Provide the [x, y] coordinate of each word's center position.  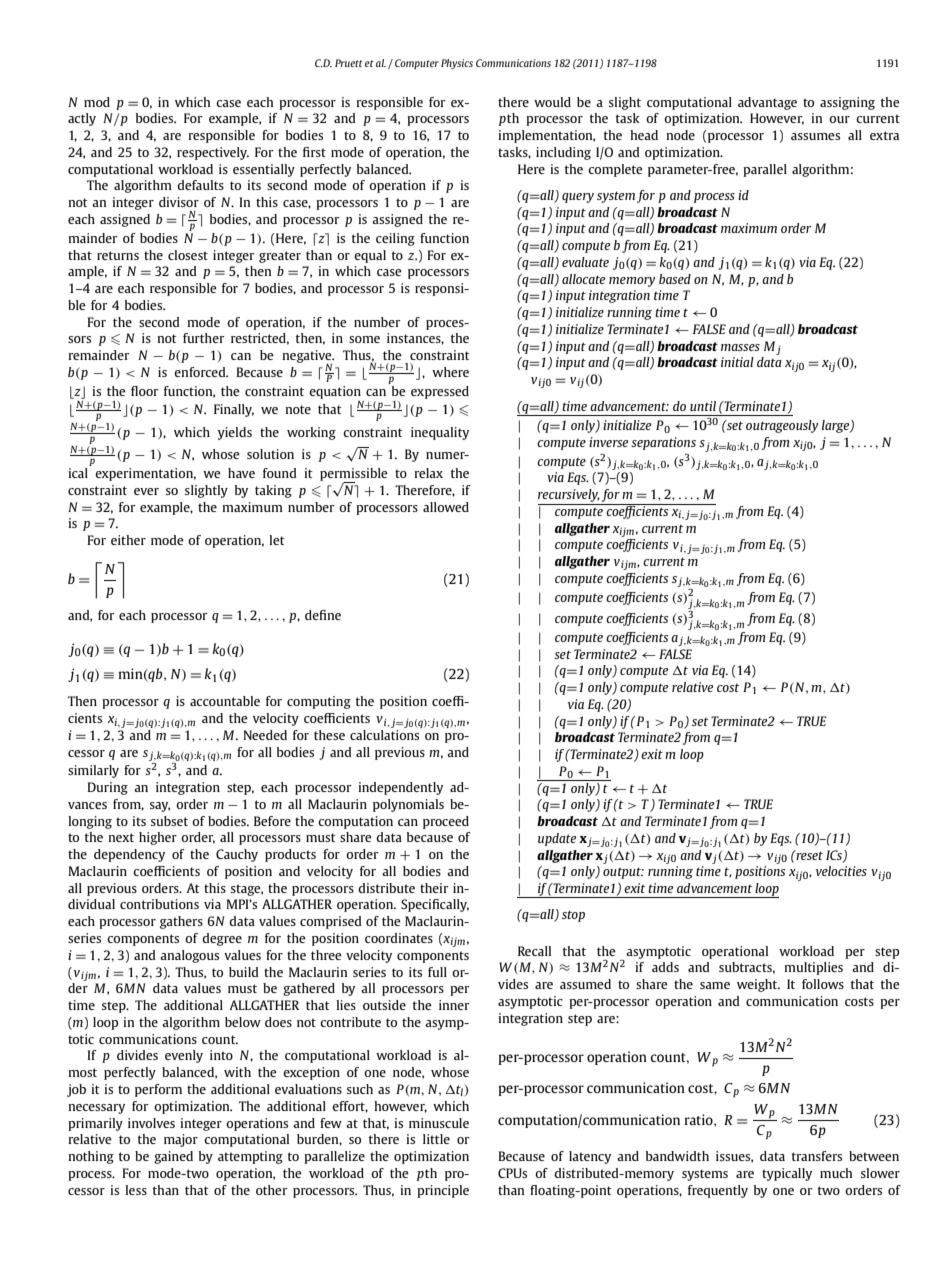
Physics [457, 64]
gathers [181, 922]
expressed [440, 392]
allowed [446, 507]
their [434, 888]
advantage [767, 103]
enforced [201, 372]
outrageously [782, 426]
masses [740, 347]
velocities [841, 871]
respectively [213, 153]
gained [173, 1157]
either [128, 540]
